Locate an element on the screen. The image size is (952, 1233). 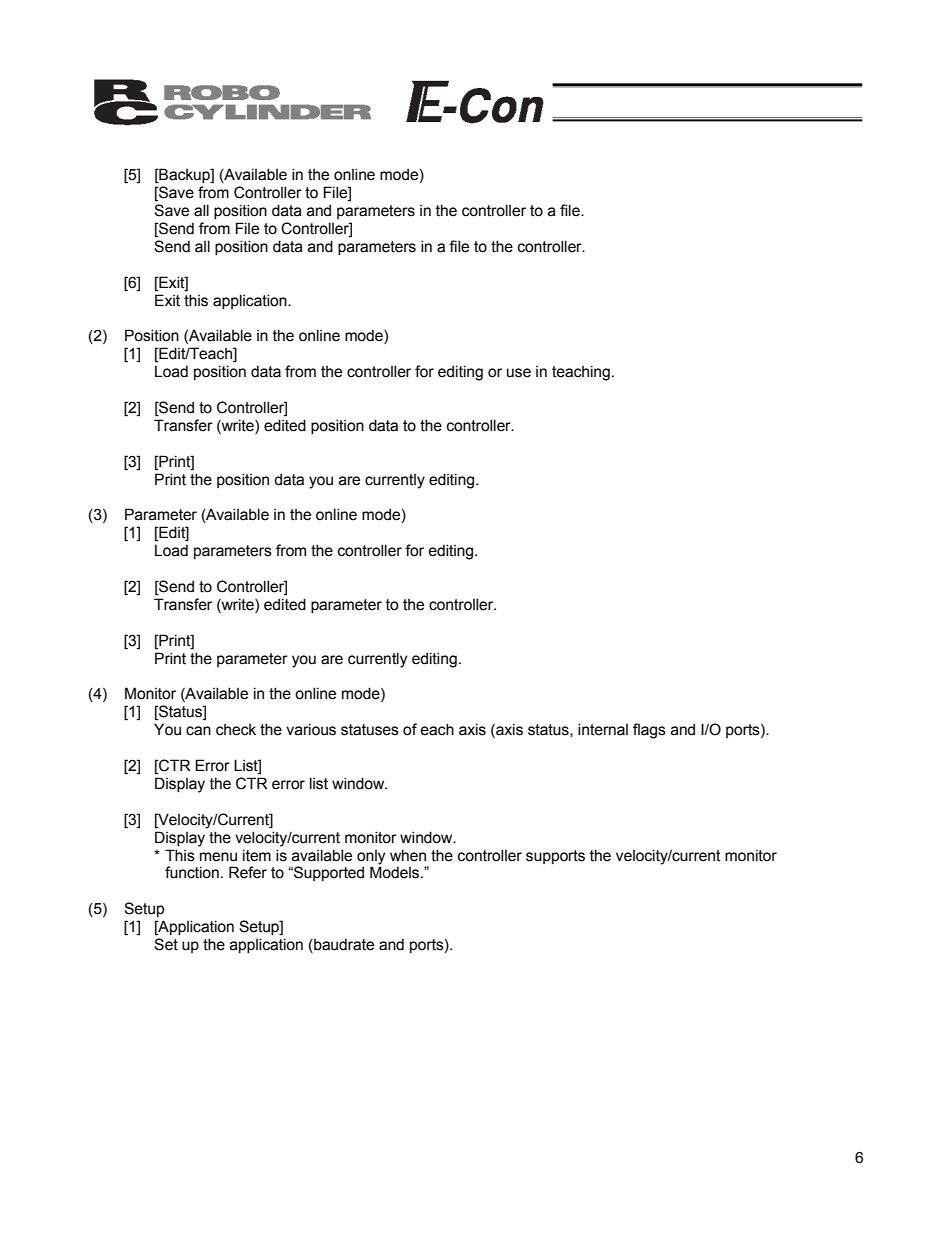
when is located at coordinates (408, 855).
